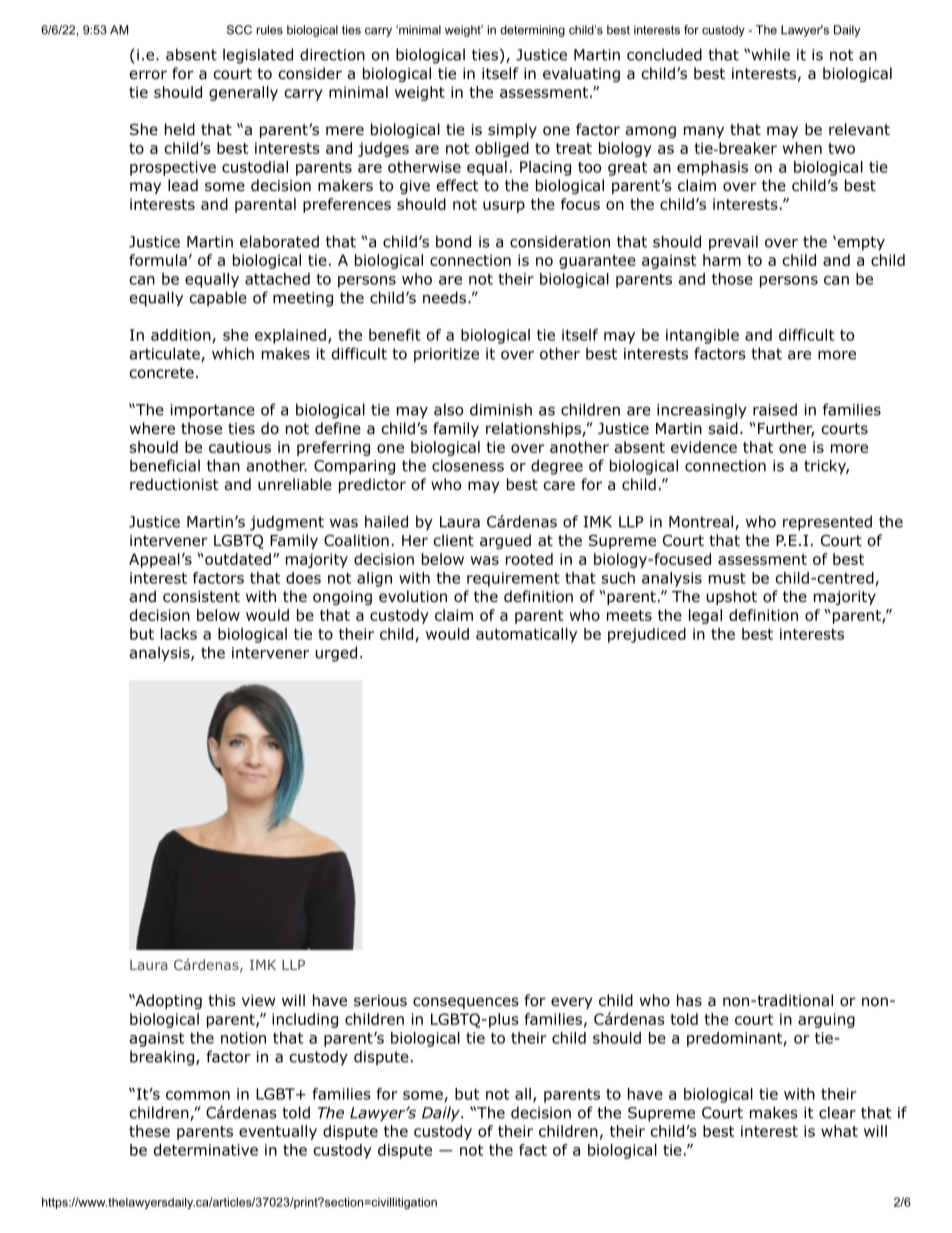 The height and width of the page is (1233, 952). What do you see at coordinates (218, 299) in the page?
I see `capable` at bounding box center [218, 299].
